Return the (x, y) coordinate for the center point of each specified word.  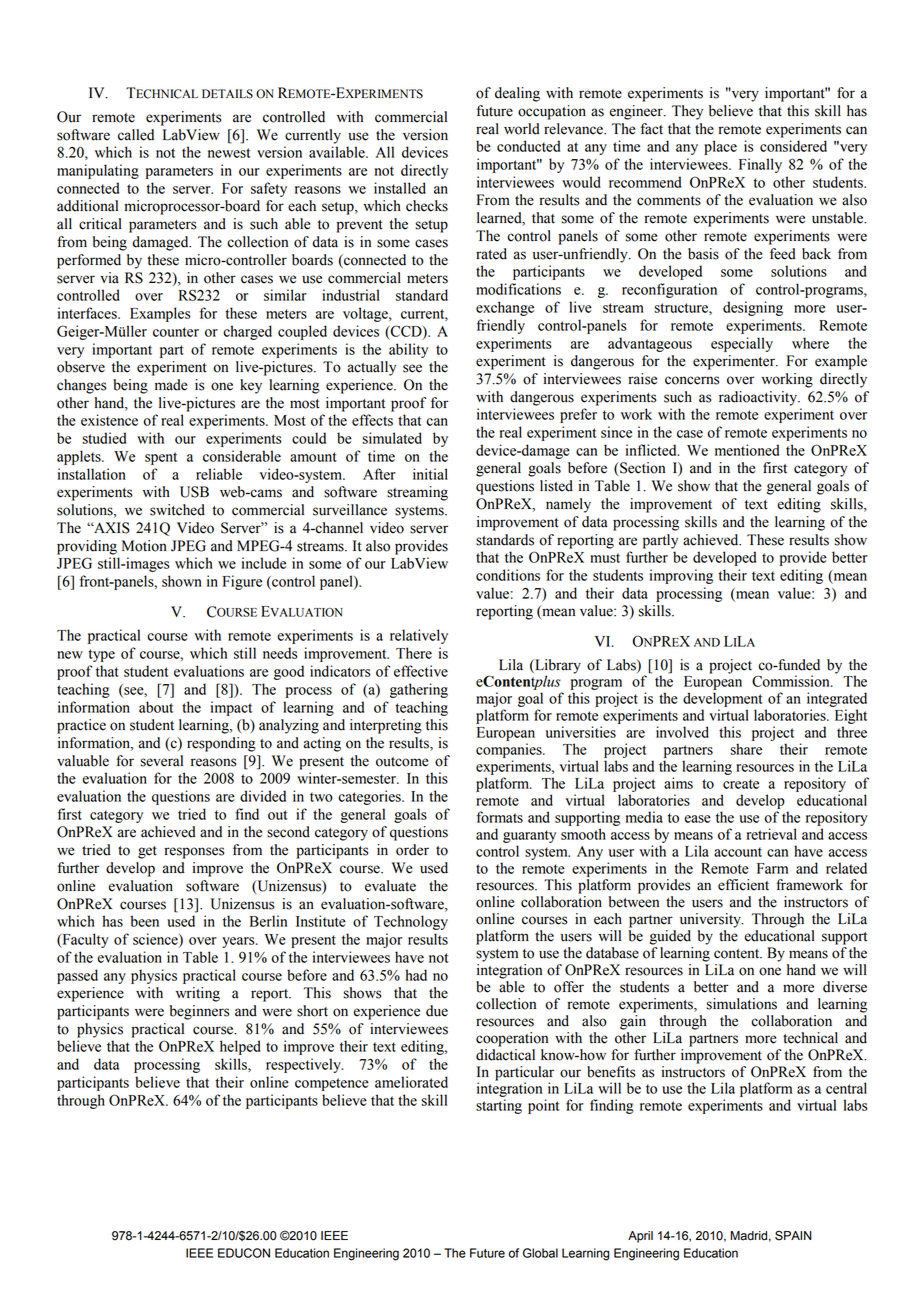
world (522, 129)
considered (793, 146)
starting (499, 1106)
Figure (242, 582)
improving (681, 576)
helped (240, 1047)
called (136, 135)
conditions (508, 575)
